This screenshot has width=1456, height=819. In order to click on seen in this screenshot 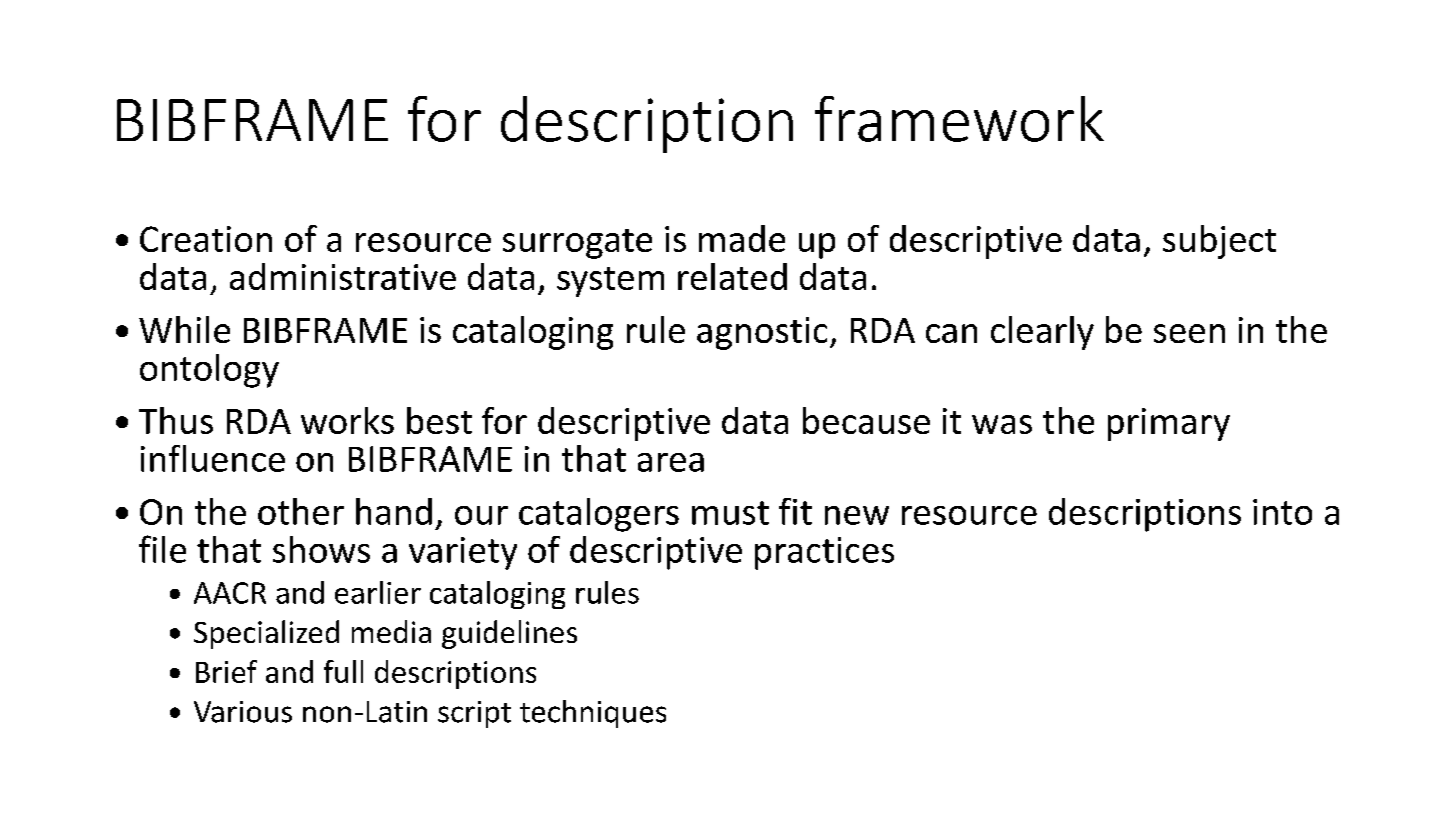, I will do `click(1189, 333)`.
